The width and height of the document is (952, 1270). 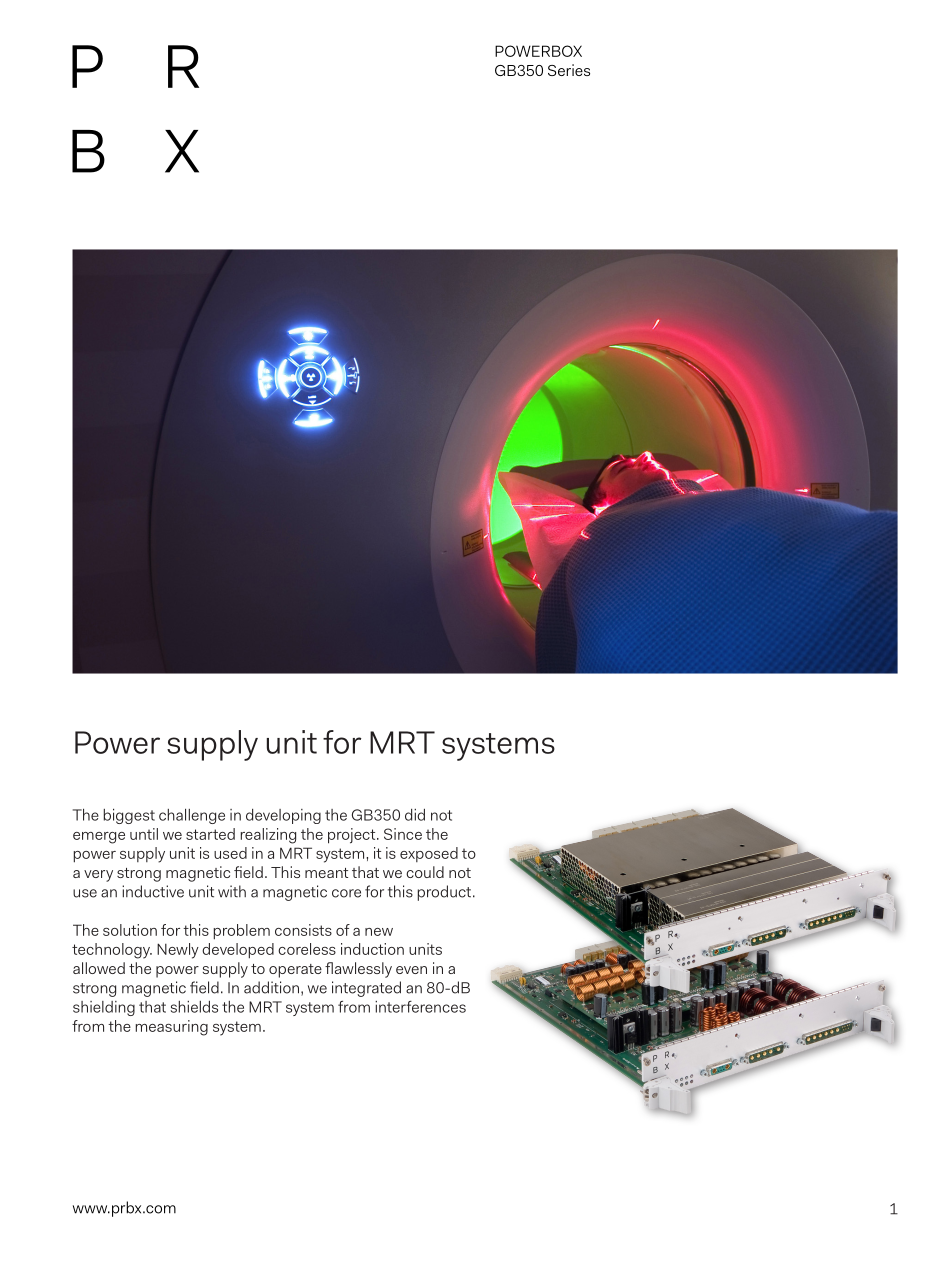 I want to click on project, so click(x=353, y=836).
